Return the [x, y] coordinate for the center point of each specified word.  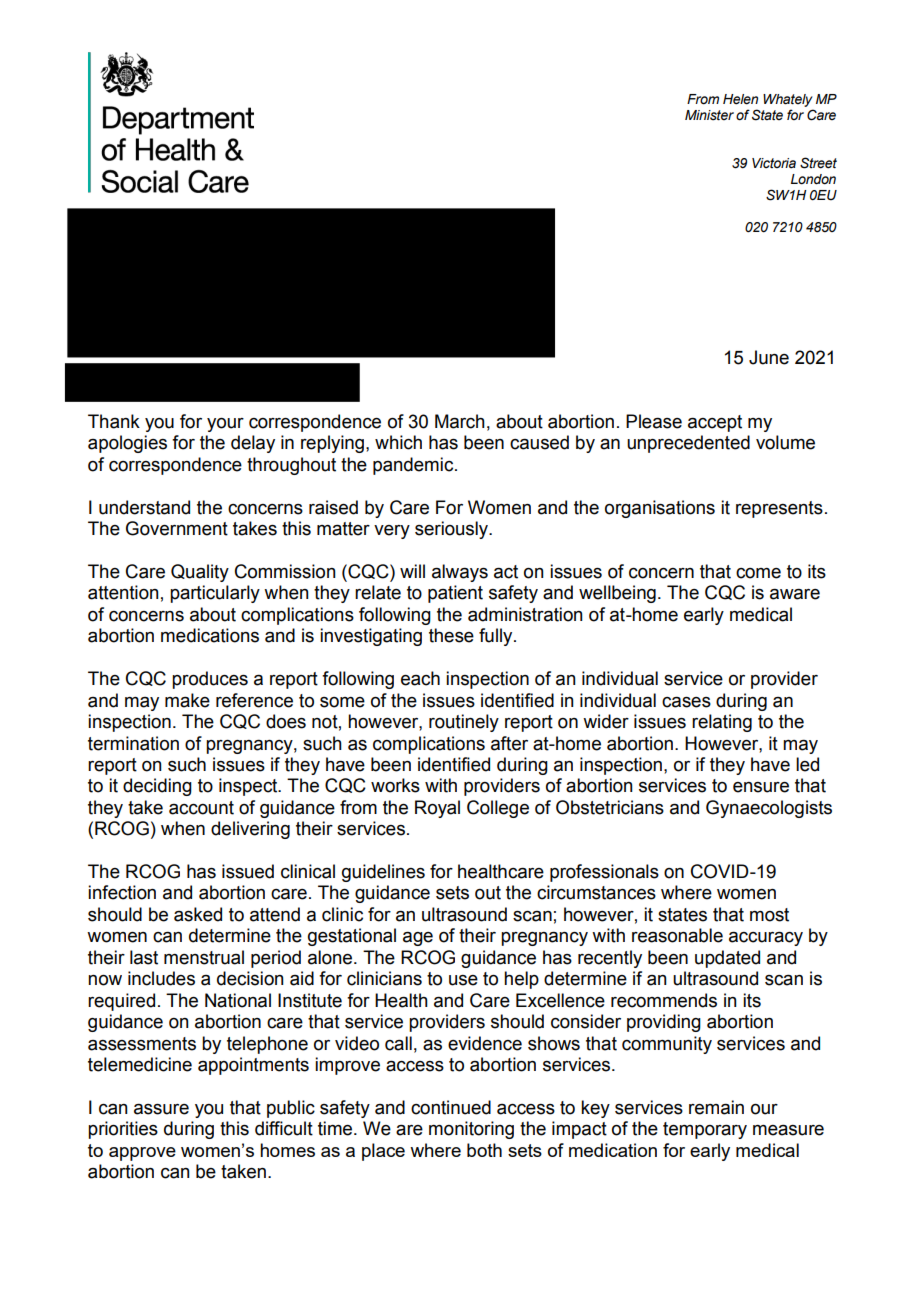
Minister [709, 115]
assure [161, 1109]
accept [715, 423]
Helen [740, 99]
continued [451, 1107]
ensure [761, 787]
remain [716, 1107]
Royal [437, 809]
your [225, 425]
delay [253, 444]
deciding [157, 787]
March [460, 421]
